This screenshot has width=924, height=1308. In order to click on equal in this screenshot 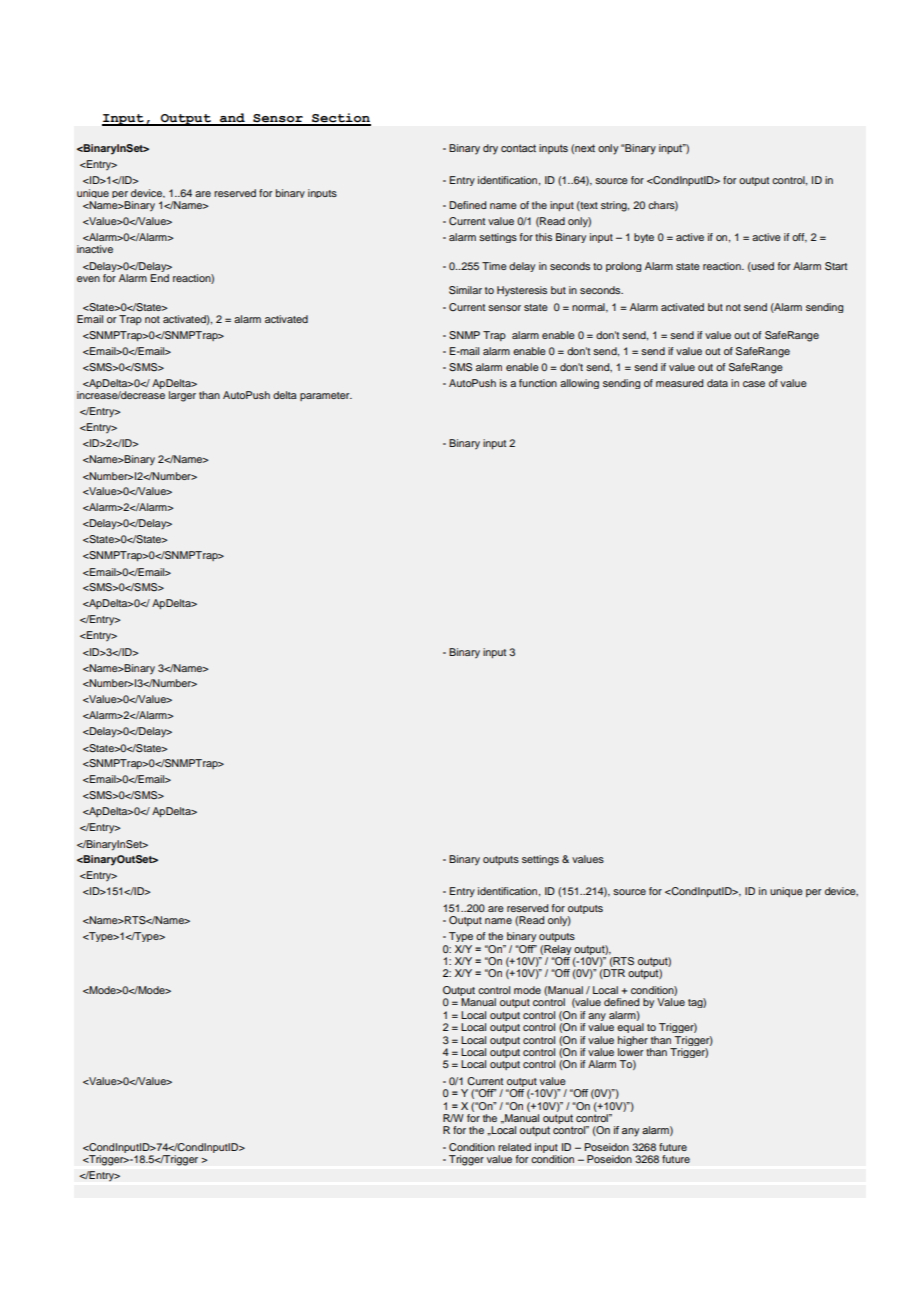, I will do `click(630, 1028)`.
